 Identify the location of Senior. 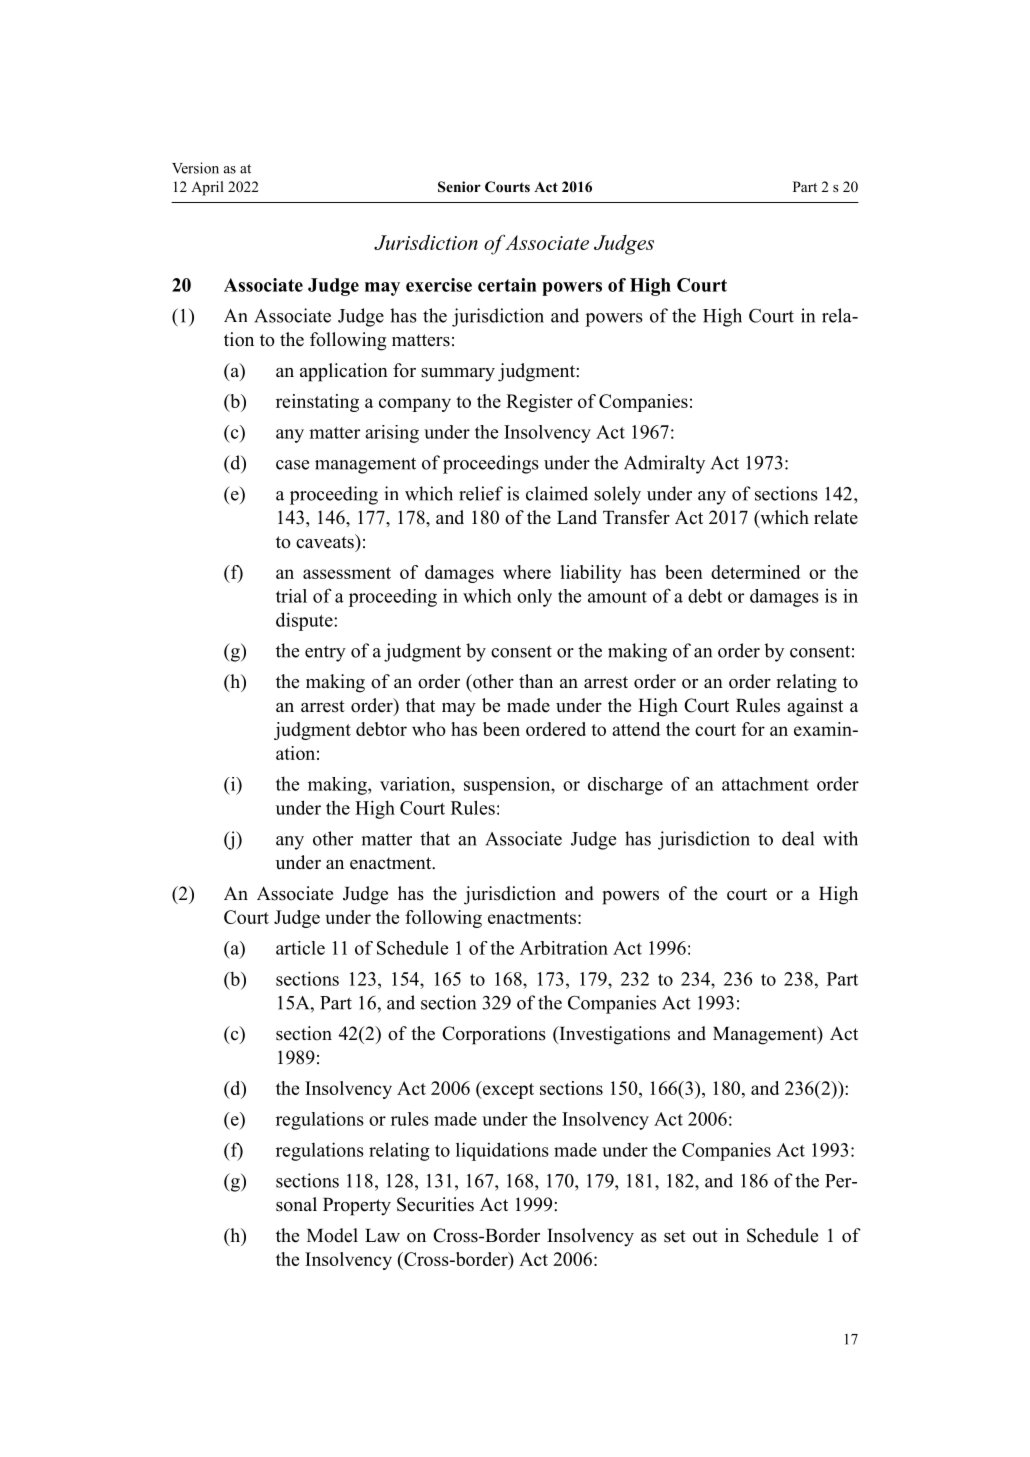
(459, 187).
